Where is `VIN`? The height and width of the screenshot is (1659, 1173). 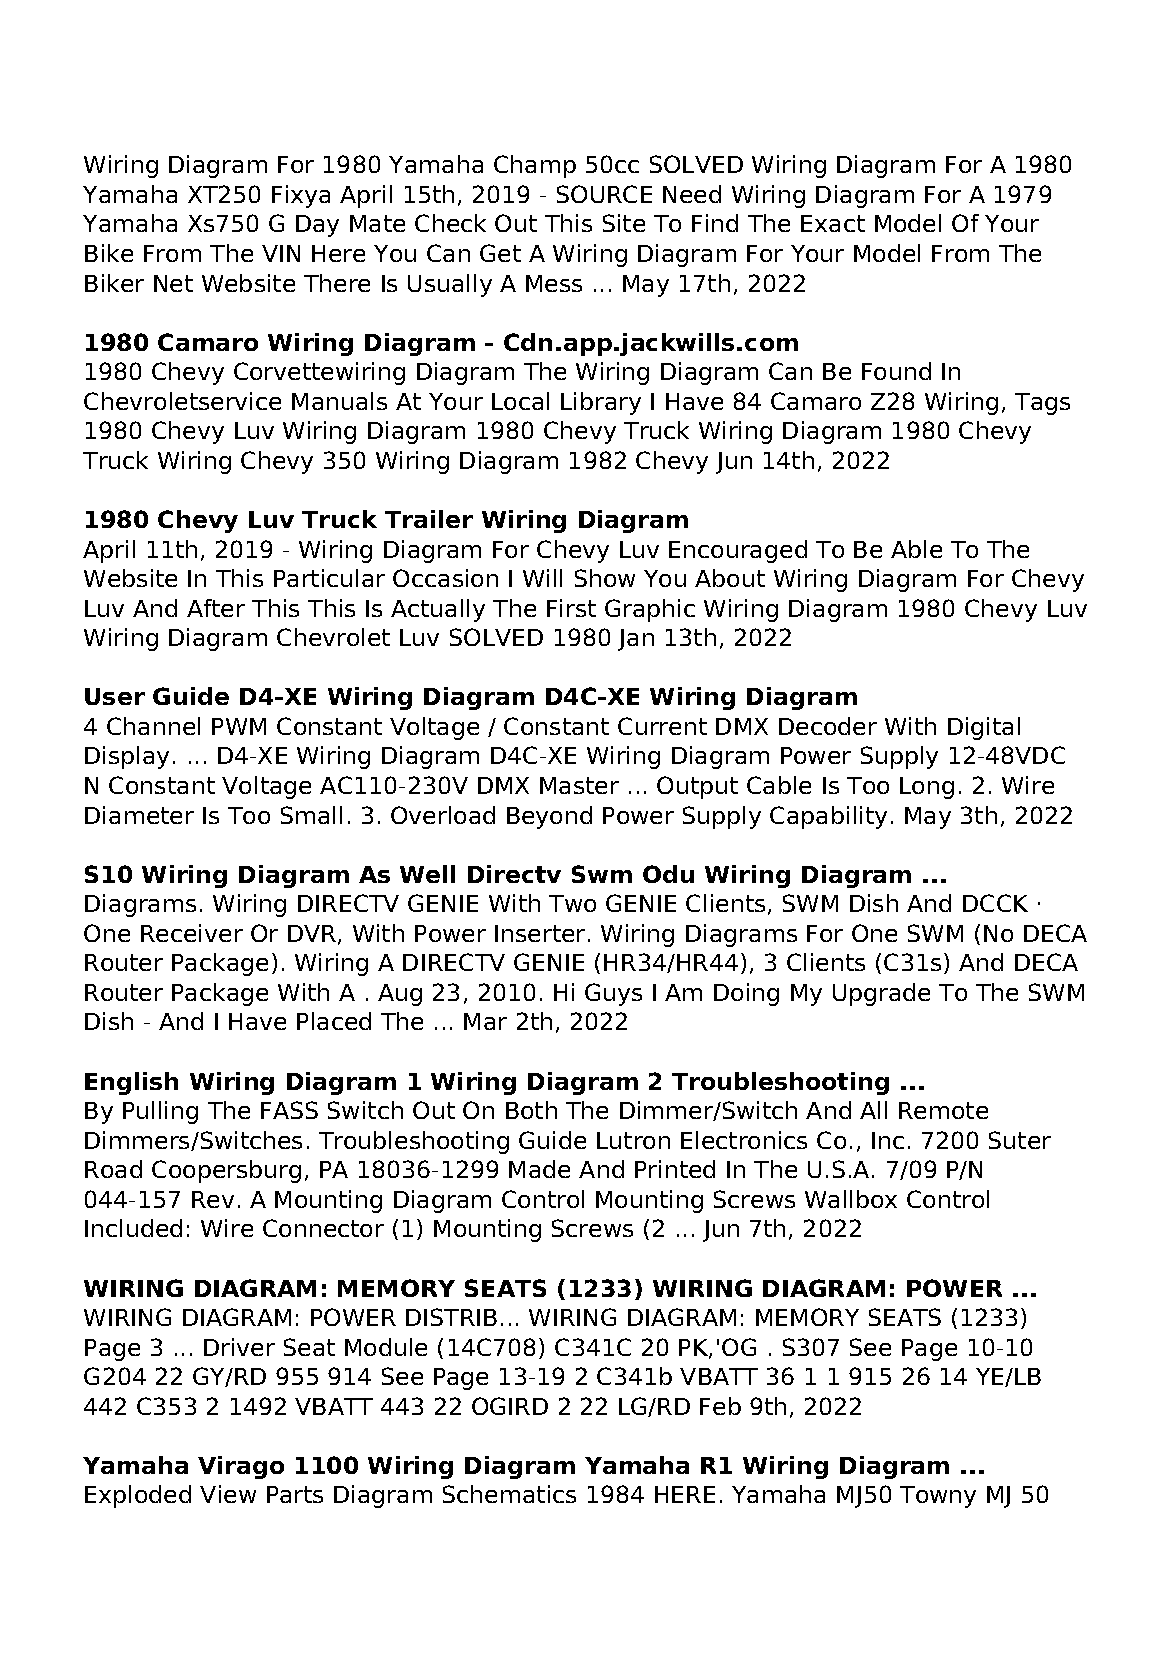
VIN is located at coordinates (281, 253).
